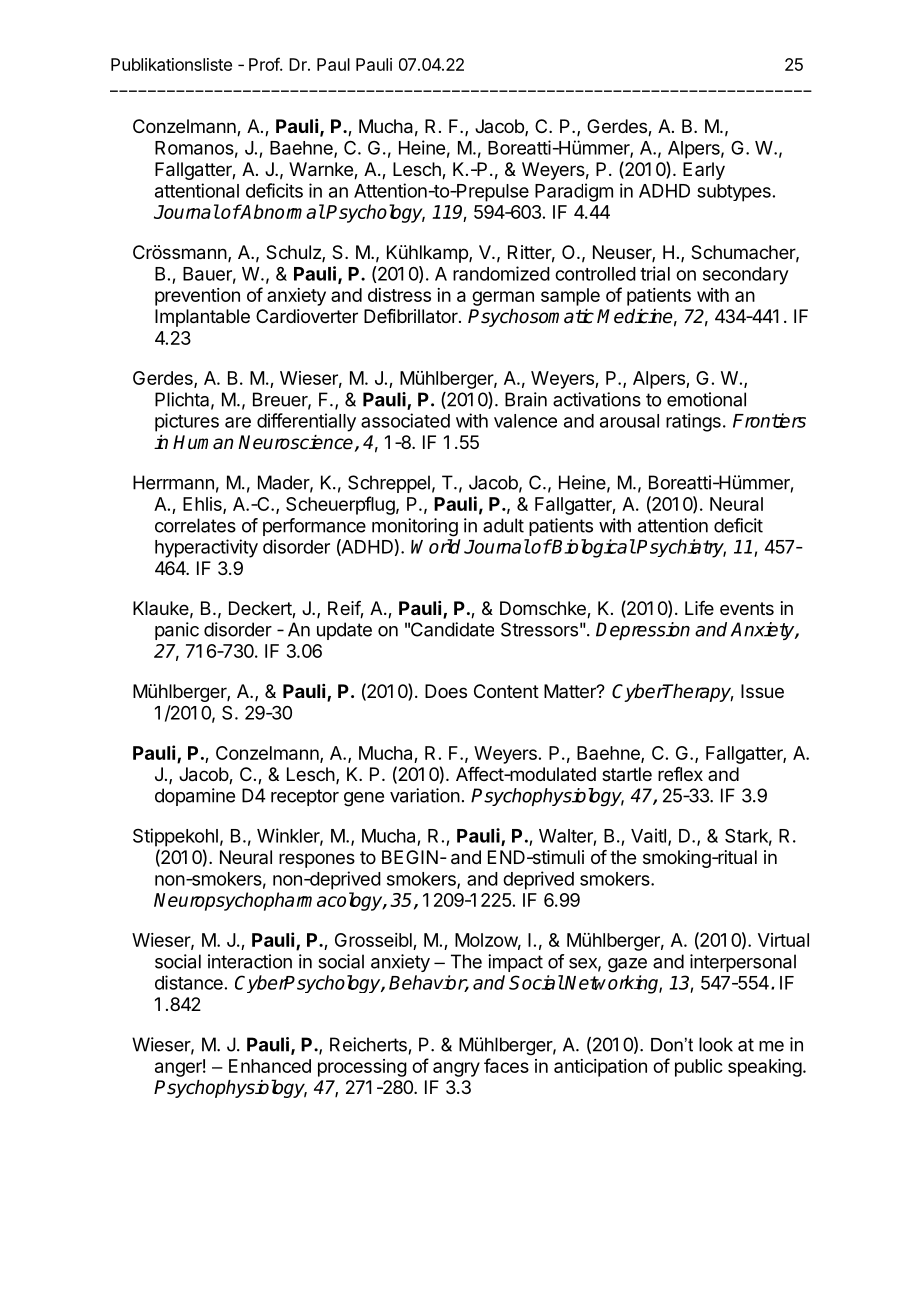 This image has height=1308, width=924. I want to click on Enhanced, so click(270, 1066).
